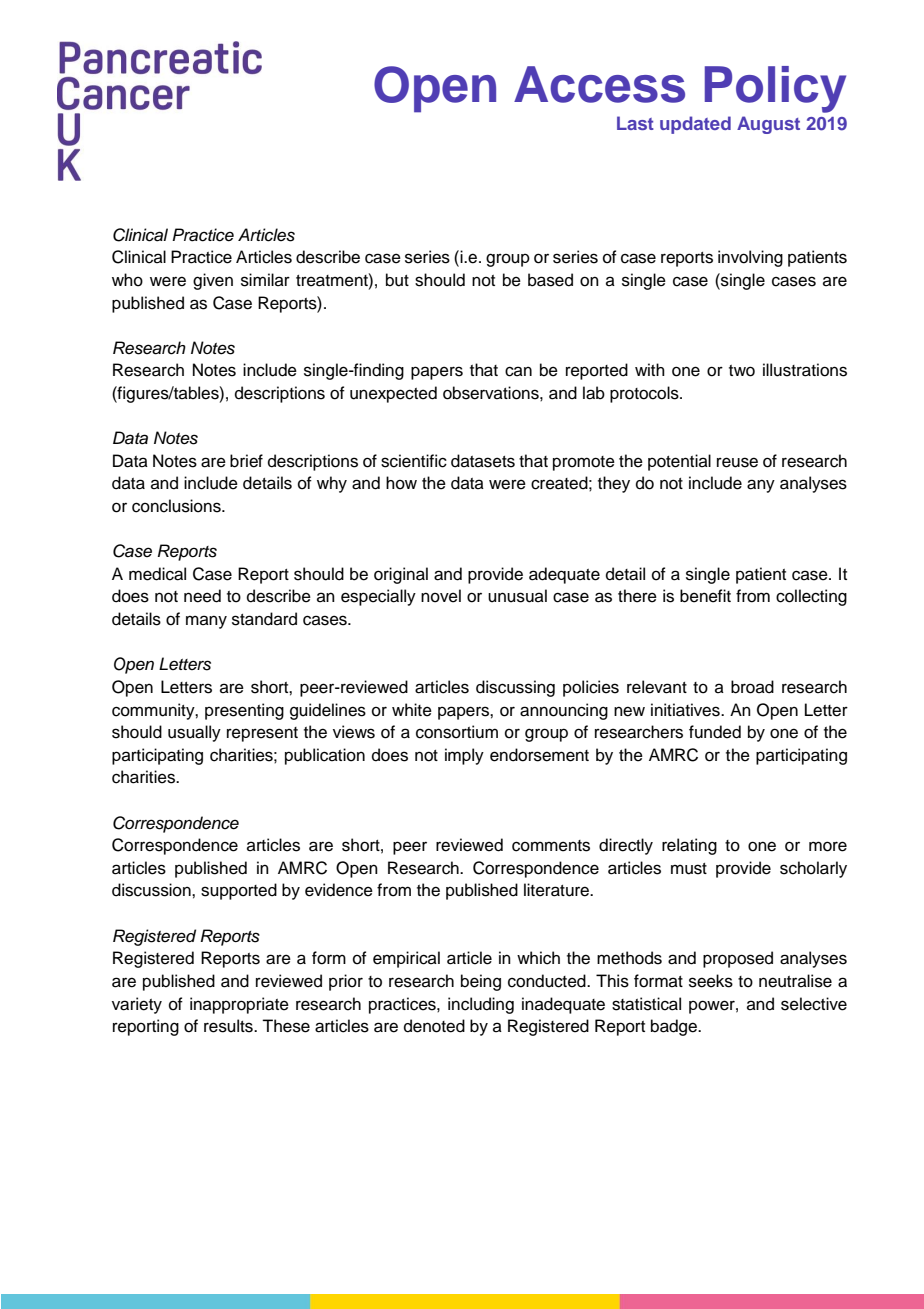 This document has height=1309, width=924. I want to click on novel, so click(441, 596).
